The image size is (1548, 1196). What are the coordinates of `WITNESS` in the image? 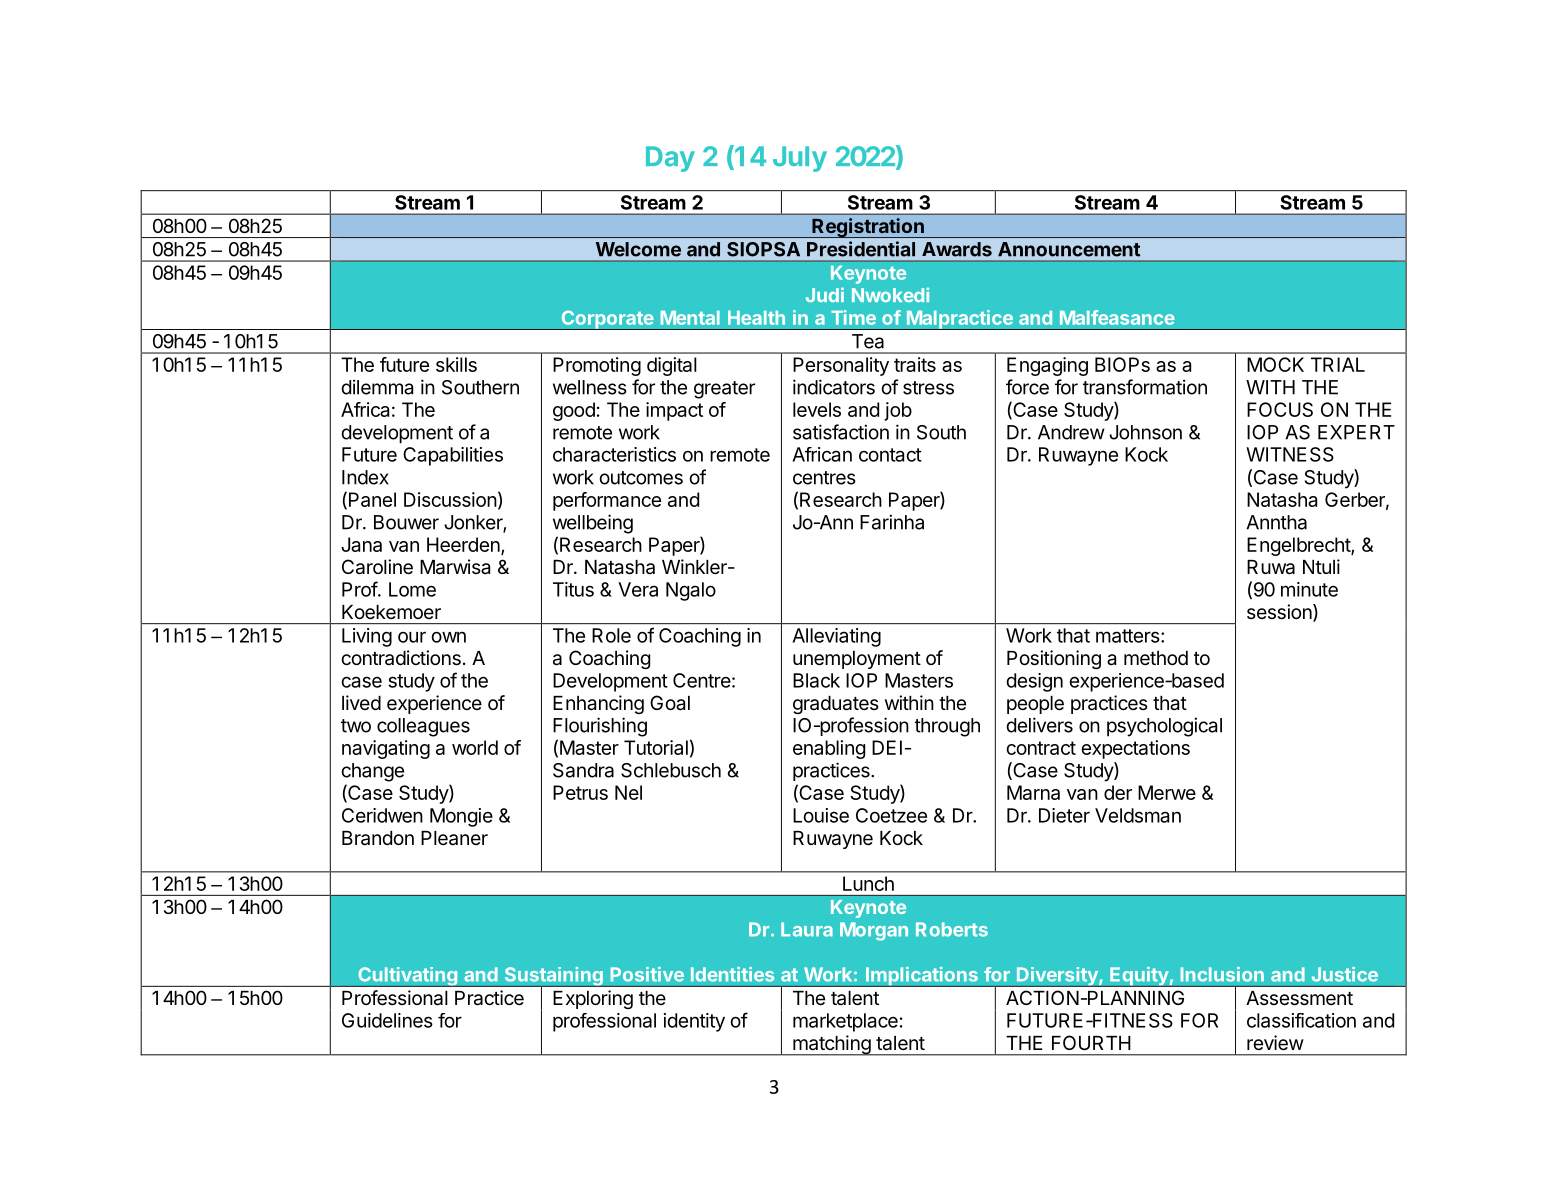 It's located at (1290, 454).
